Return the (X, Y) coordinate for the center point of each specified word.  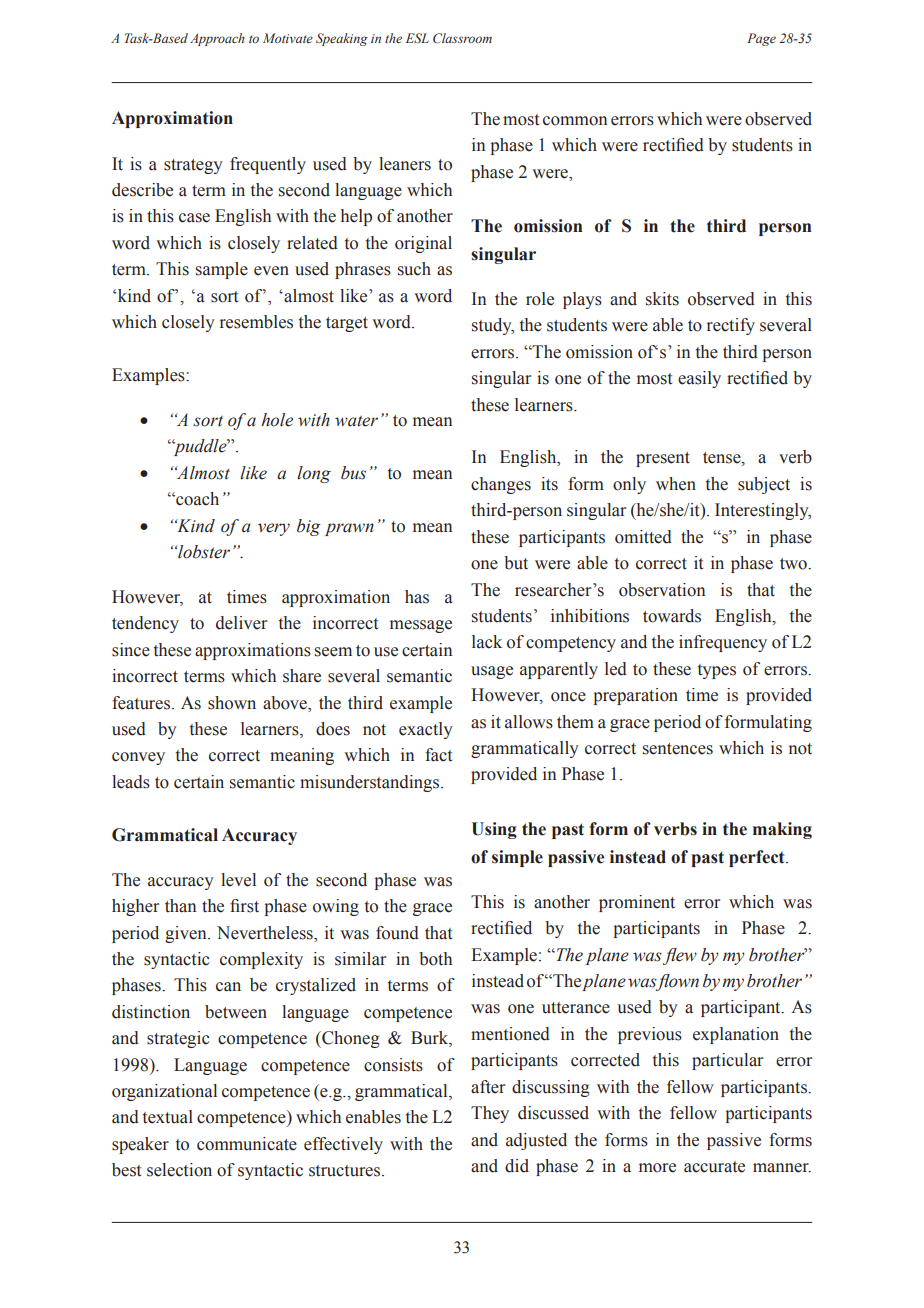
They (490, 1114)
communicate (247, 1144)
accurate (714, 1167)
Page (761, 39)
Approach (217, 39)
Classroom (462, 38)
